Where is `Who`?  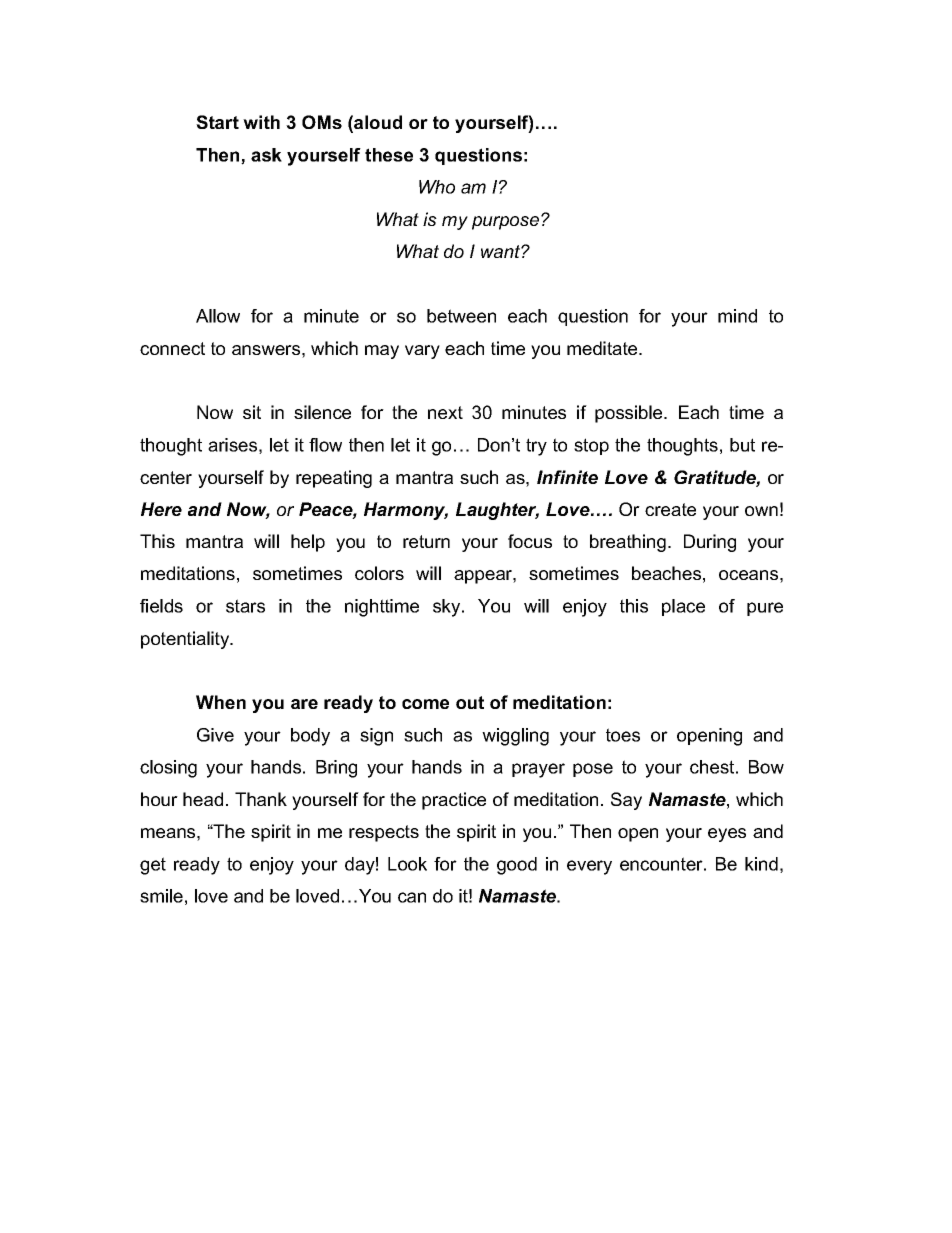 Who is located at coordinates (437, 187).
